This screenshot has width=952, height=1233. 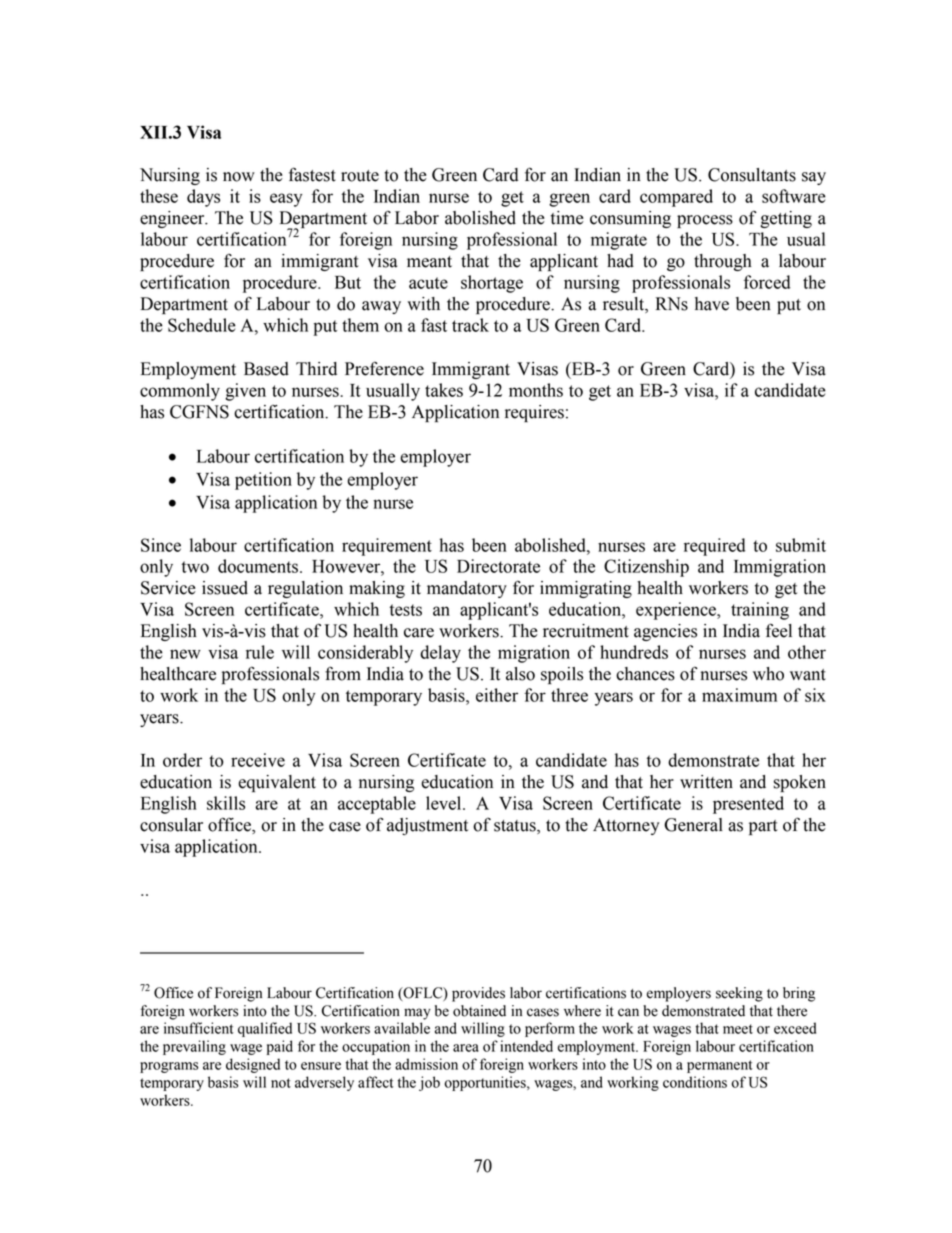 I want to click on required, so click(x=714, y=547).
